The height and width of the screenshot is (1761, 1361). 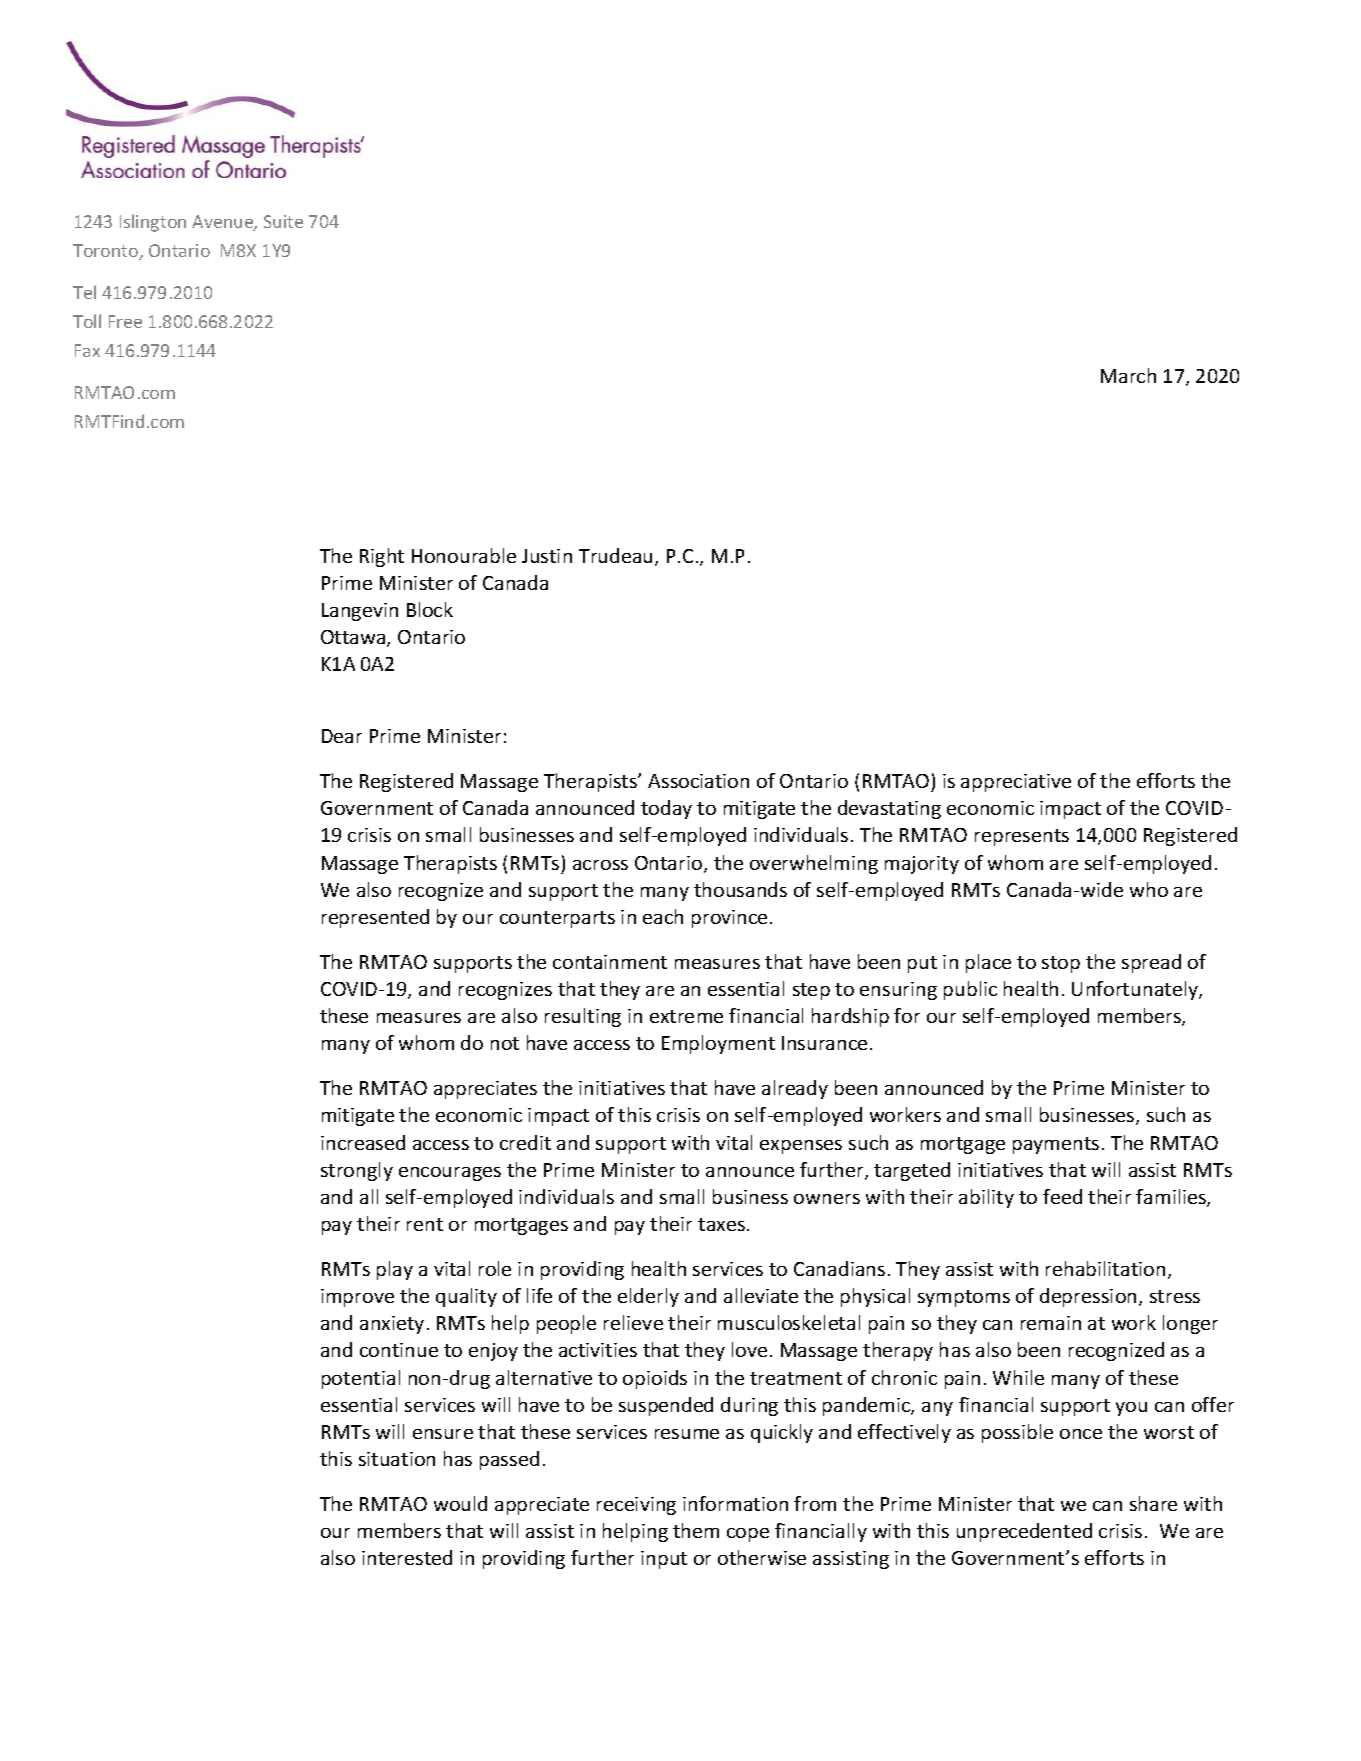 What do you see at coordinates (615, 555) in the screenshot?
I see `Trudeau` at bounding box center [615, 555].
